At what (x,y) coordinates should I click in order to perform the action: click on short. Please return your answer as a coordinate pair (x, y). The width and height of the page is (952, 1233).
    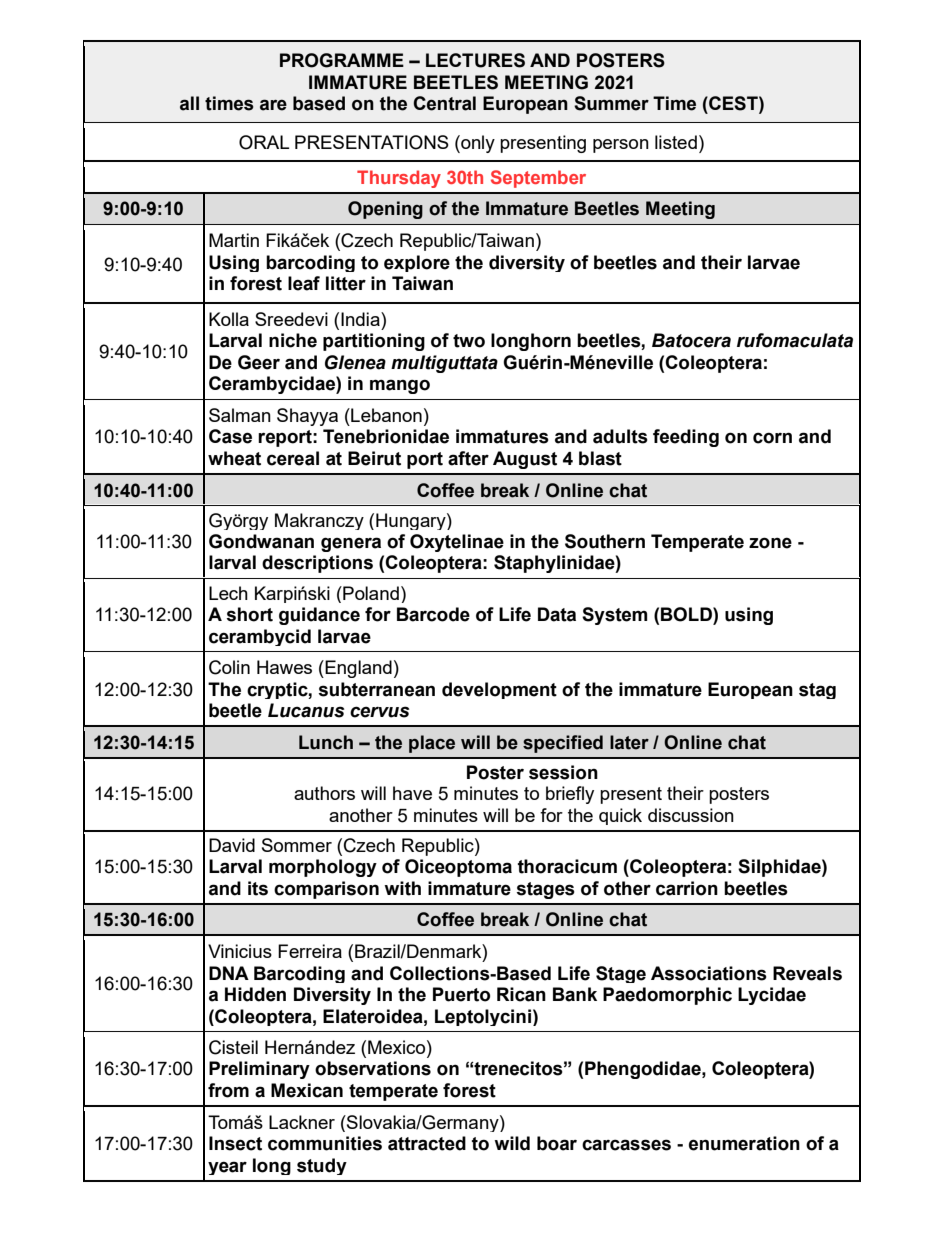
    Looking at the image, I should click on (249, 614).
